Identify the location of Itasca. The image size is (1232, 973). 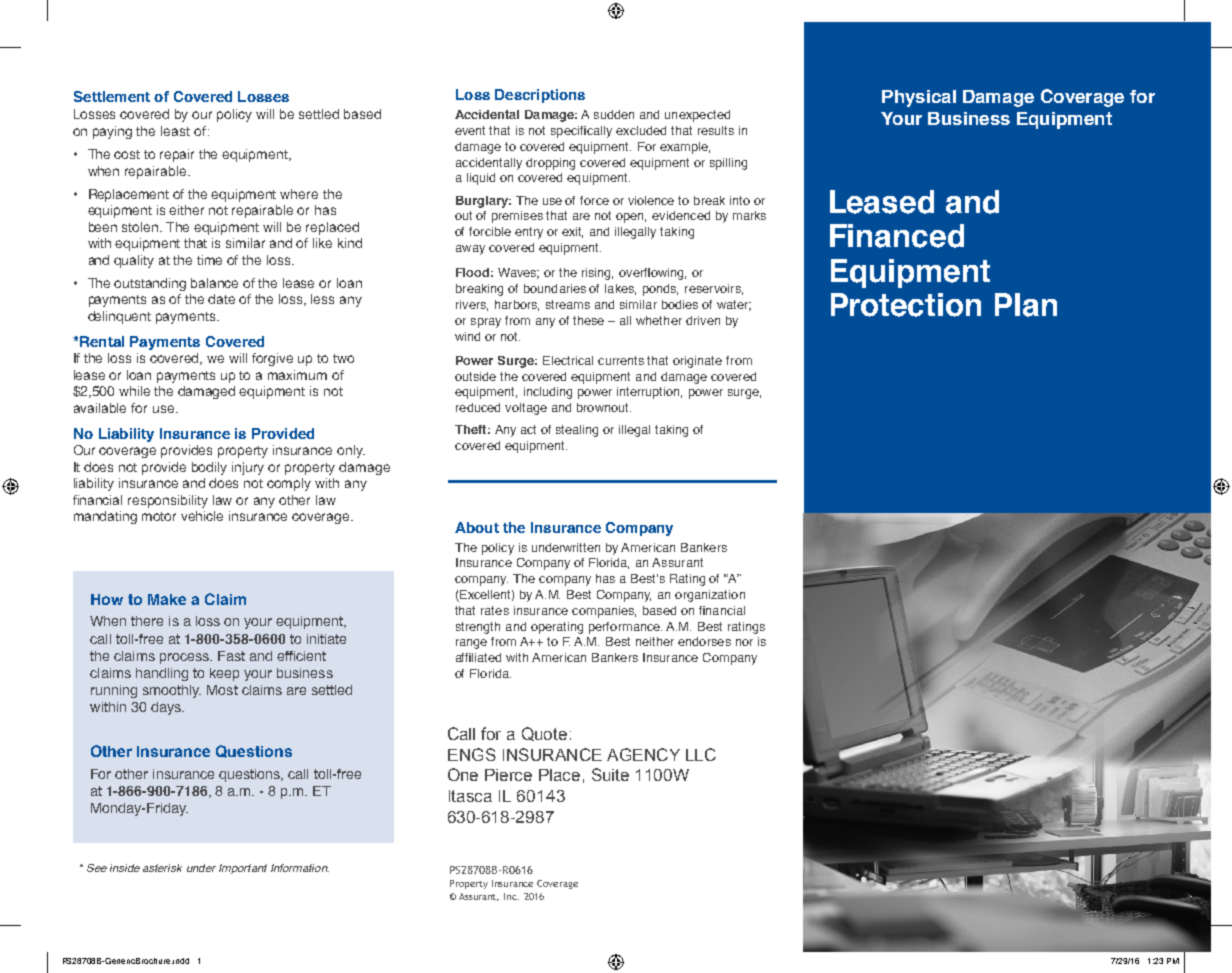
(470, 796).
